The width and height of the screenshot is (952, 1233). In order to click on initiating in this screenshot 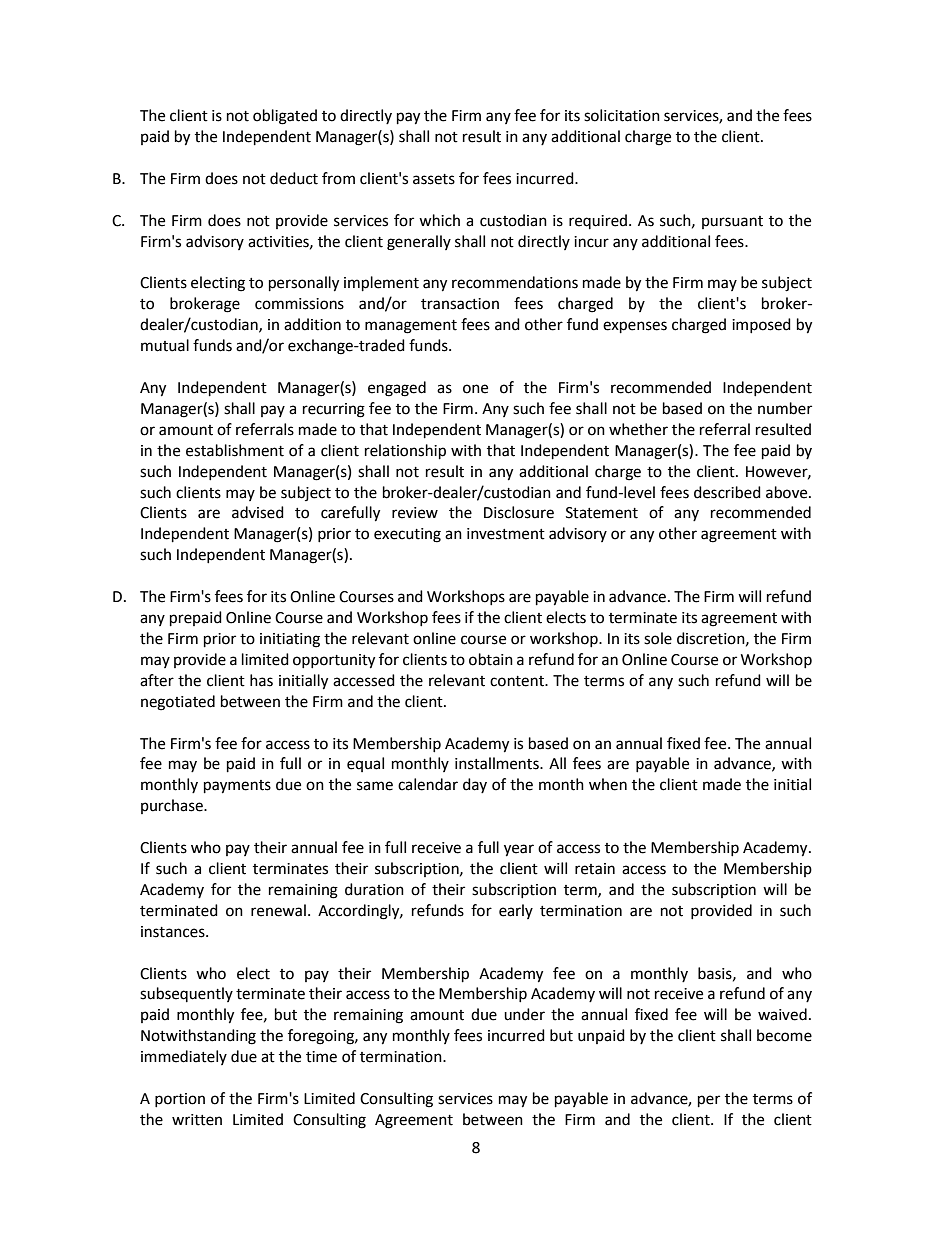, I will do `click(290, 640)`.
